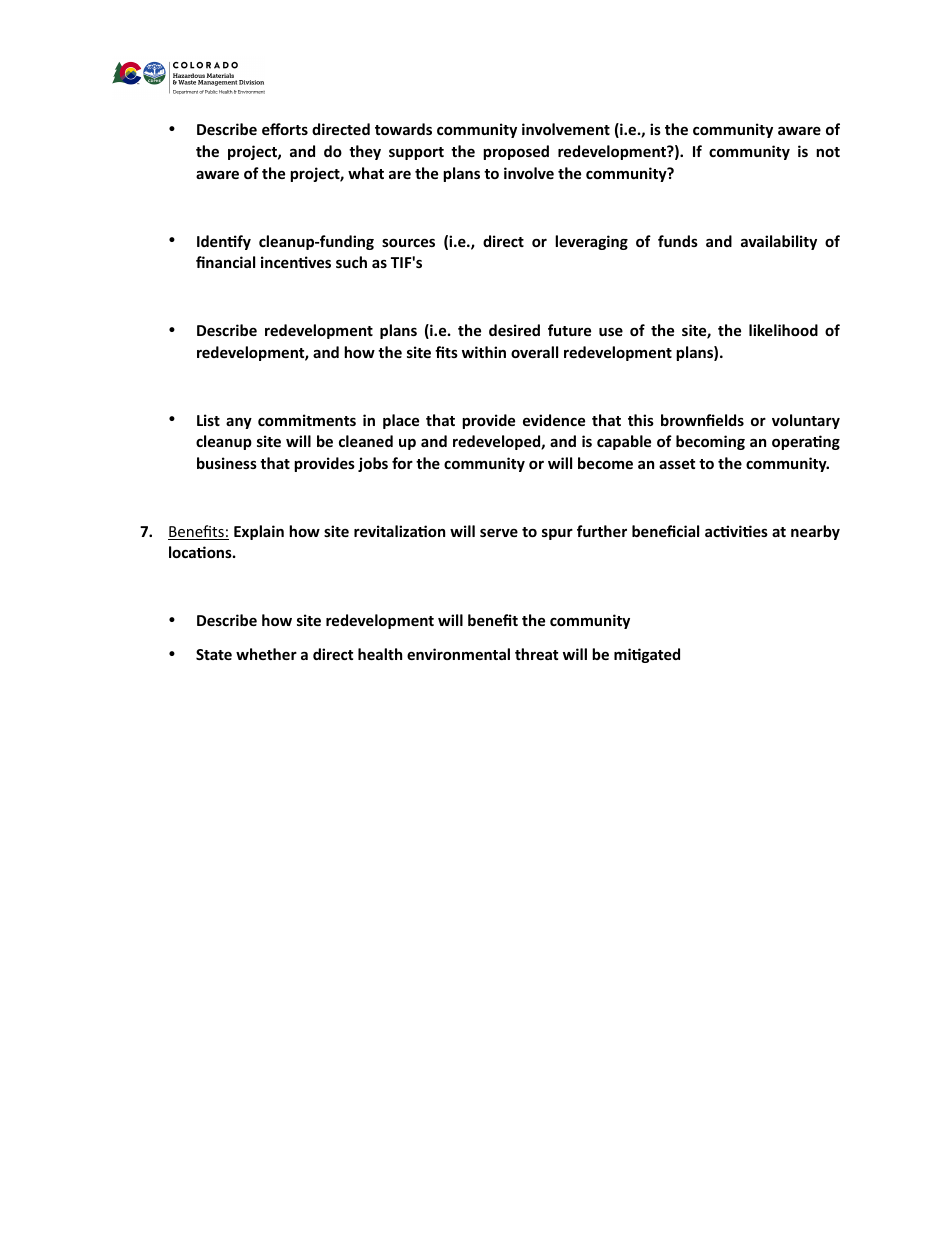  I want to click on serve, so click(499, 532).
